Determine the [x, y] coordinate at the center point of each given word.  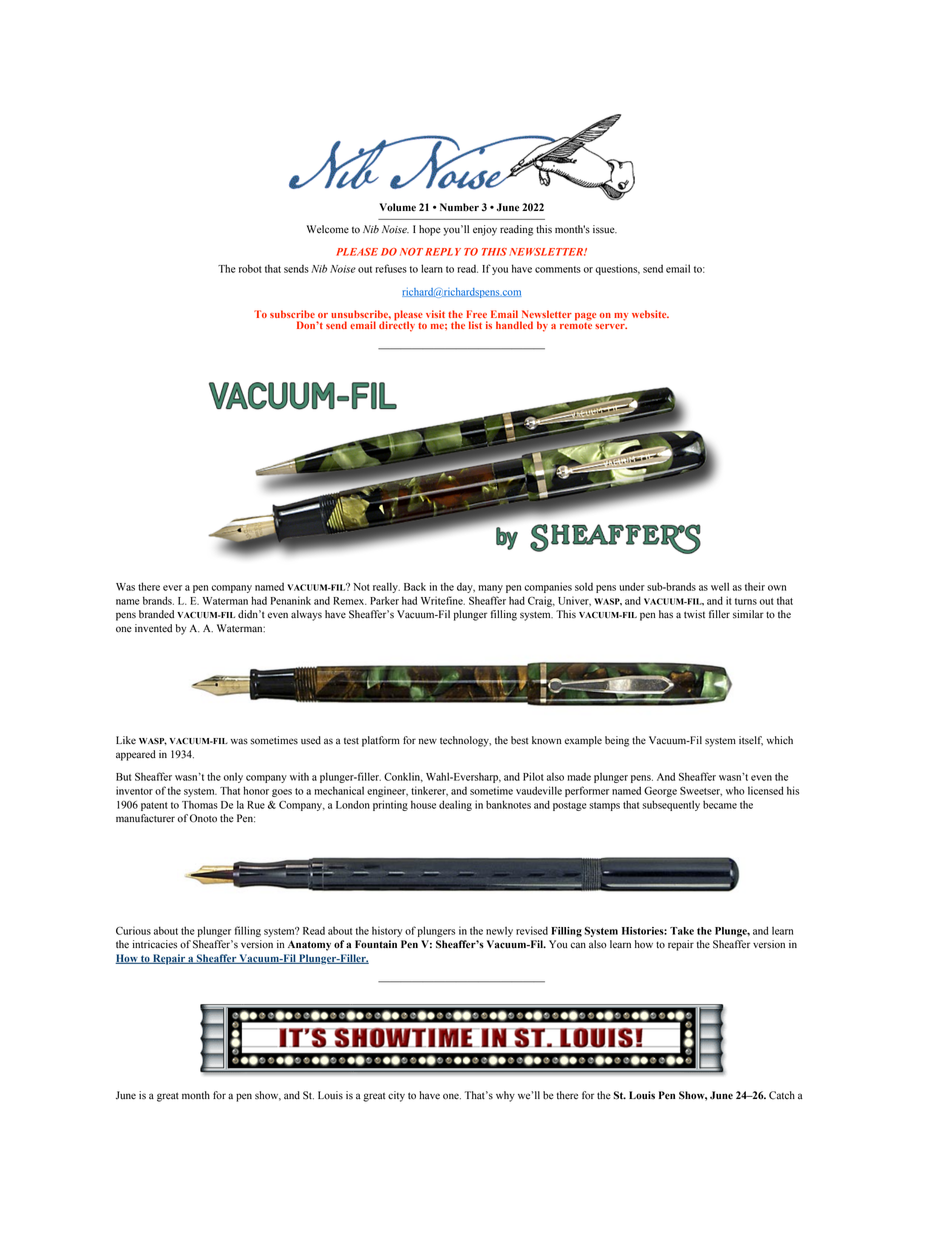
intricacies [154, 944]
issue [605, 229]
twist [694, 614]
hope [430, 230]
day [466, 588]
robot [250, 268]
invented [153, 628]
